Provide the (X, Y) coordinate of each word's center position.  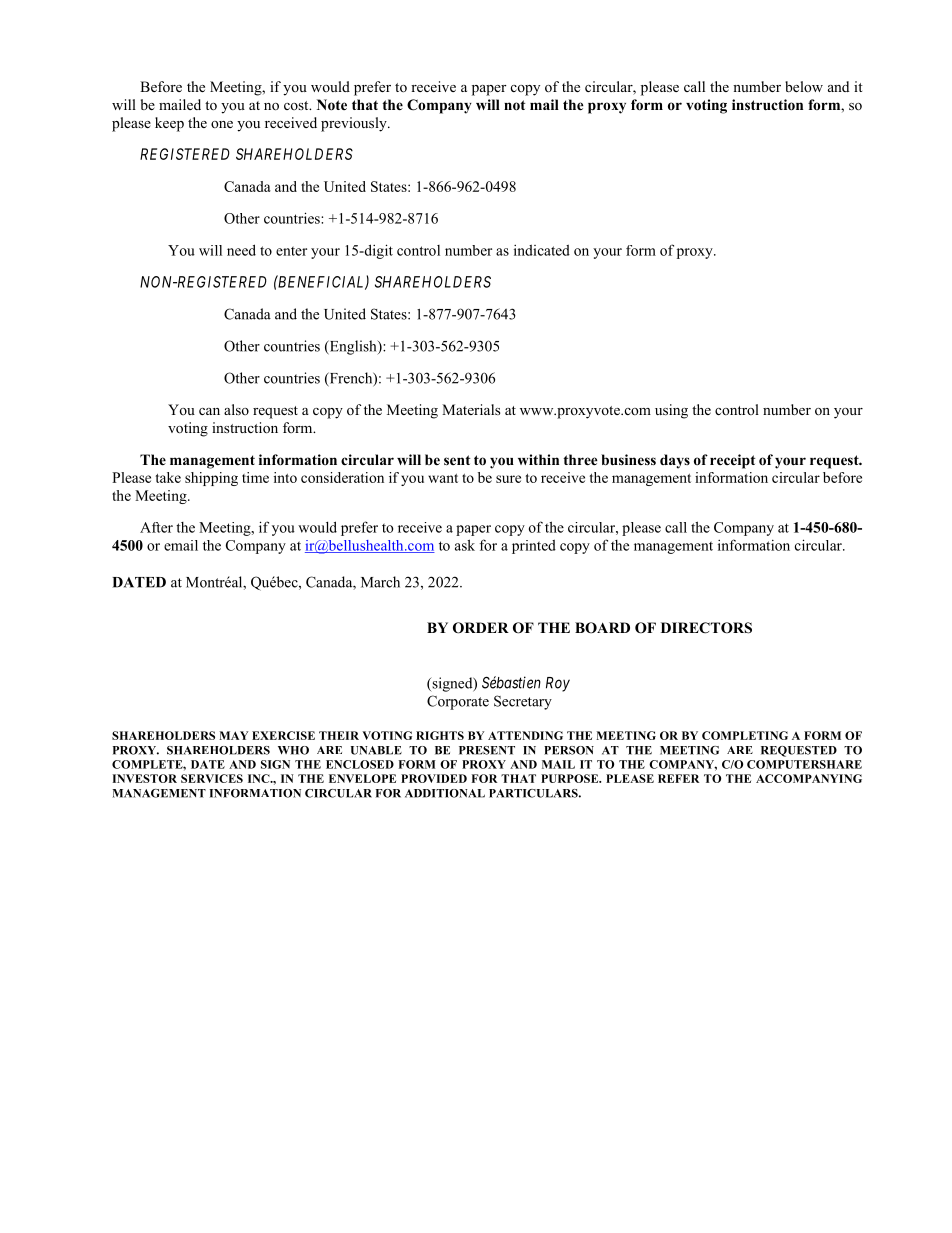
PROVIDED (434, 778)
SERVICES (212, 778)
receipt (732, 461)
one (222, 124)
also (236, 409)
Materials (471, 409)
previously (355, 124)
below (804, 86)
